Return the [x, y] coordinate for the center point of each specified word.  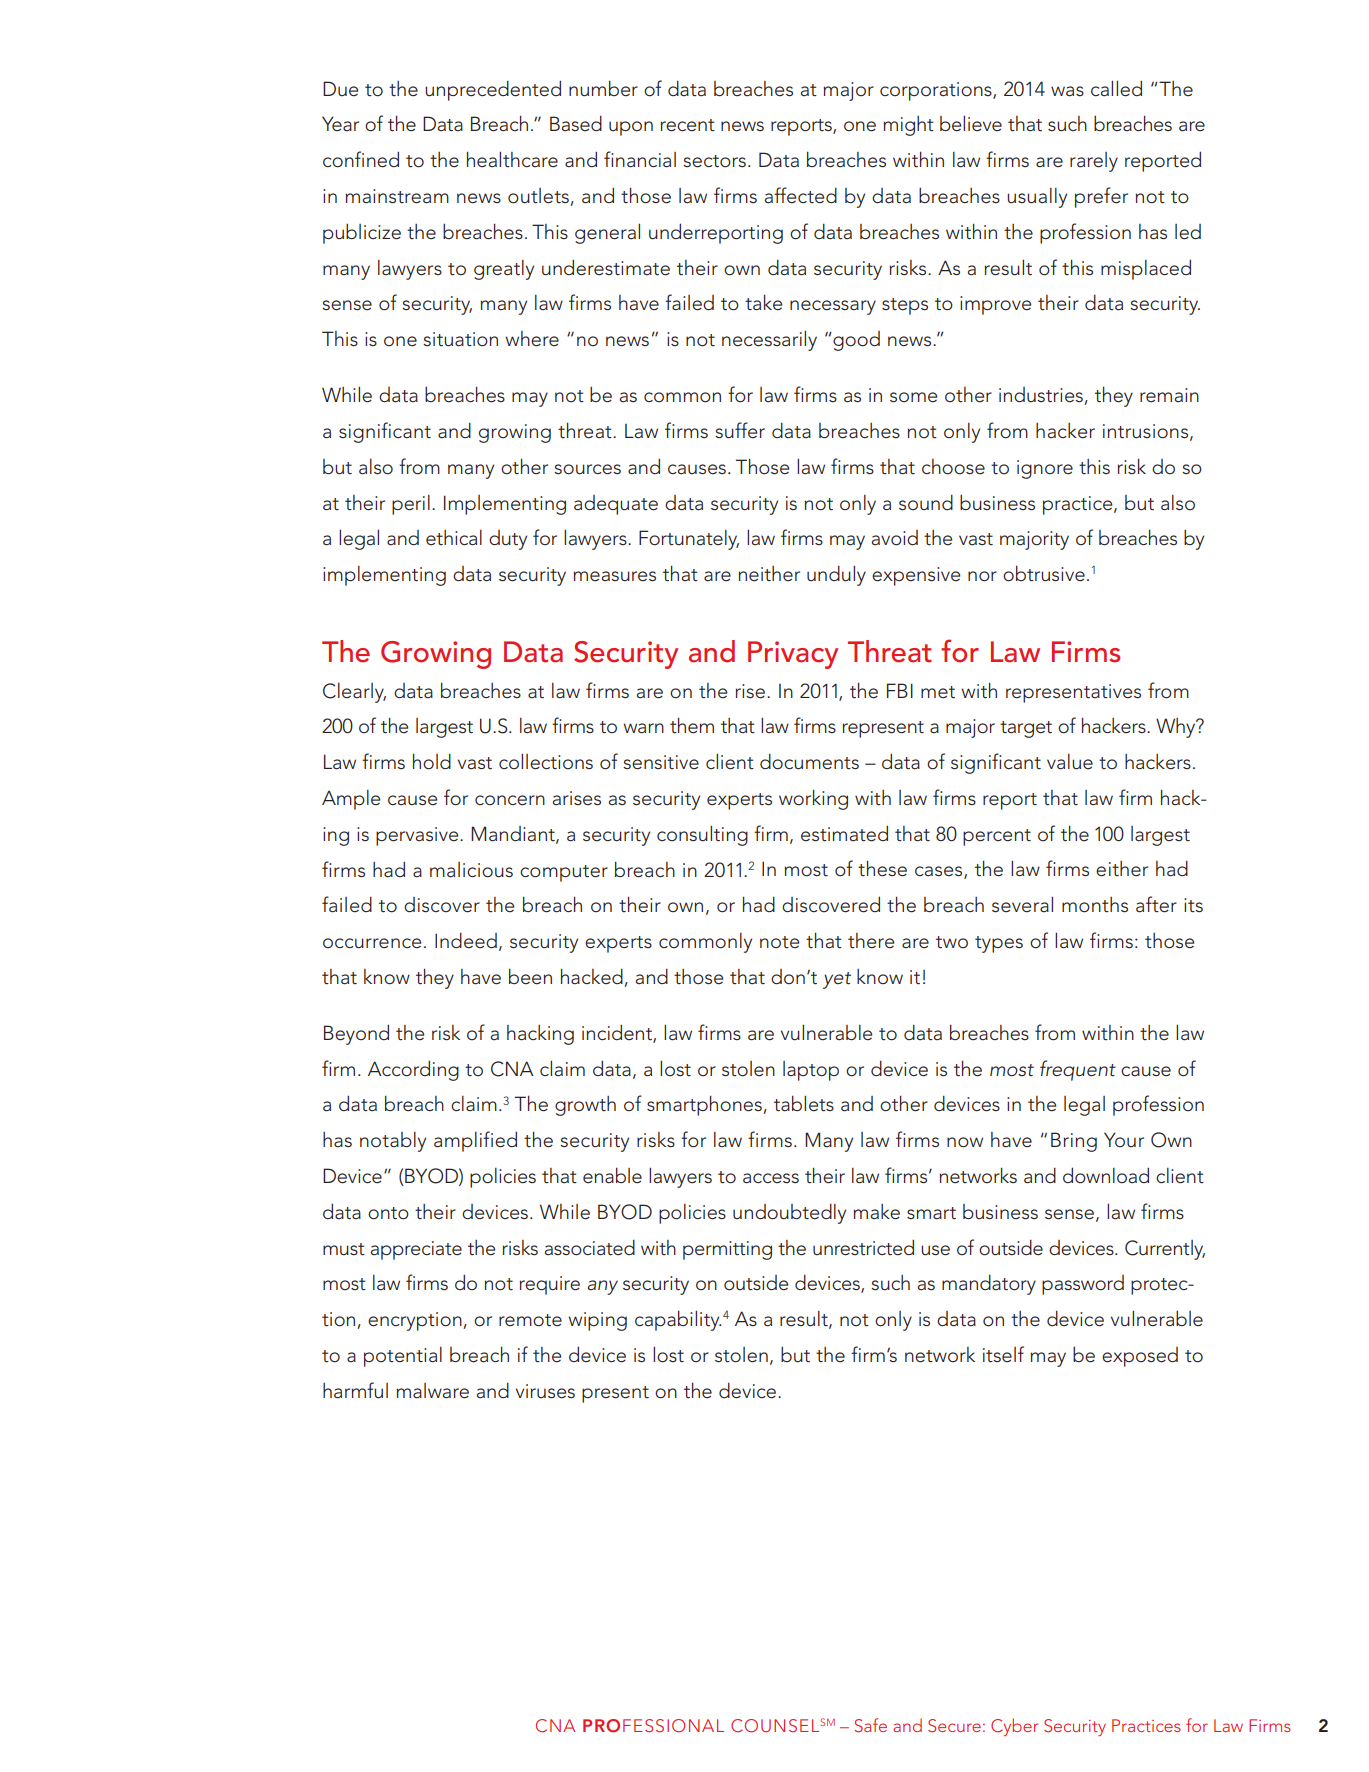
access [771, 1178]
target [1026, 729]
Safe [871, 1725]
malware [432, 1391]
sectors [714, 161]
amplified [475, 1141]
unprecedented [493, 91]
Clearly [354, 693]
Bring [1074, 1142]
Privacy [793, 655]
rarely [1094, 162]
